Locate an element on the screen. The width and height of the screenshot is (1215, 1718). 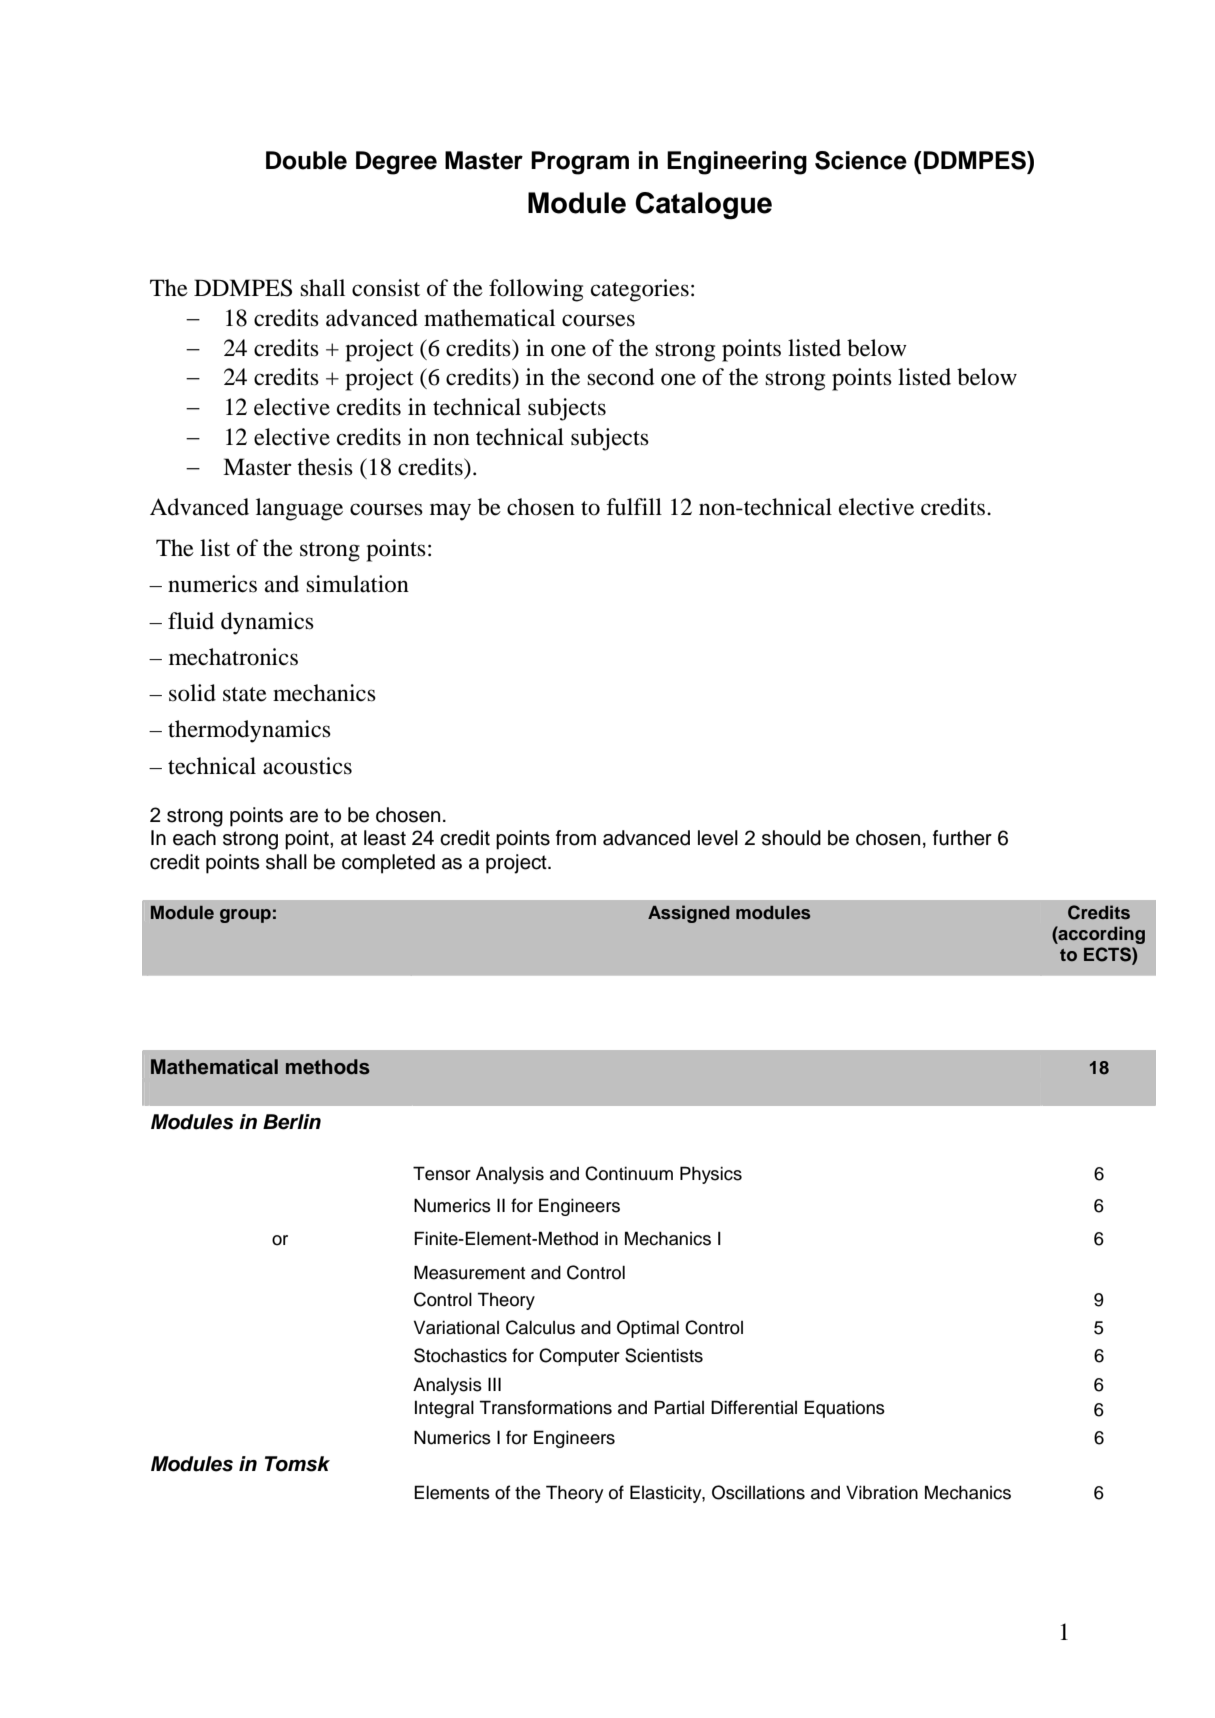
Transformations is located at coordinates (545, 1407).
